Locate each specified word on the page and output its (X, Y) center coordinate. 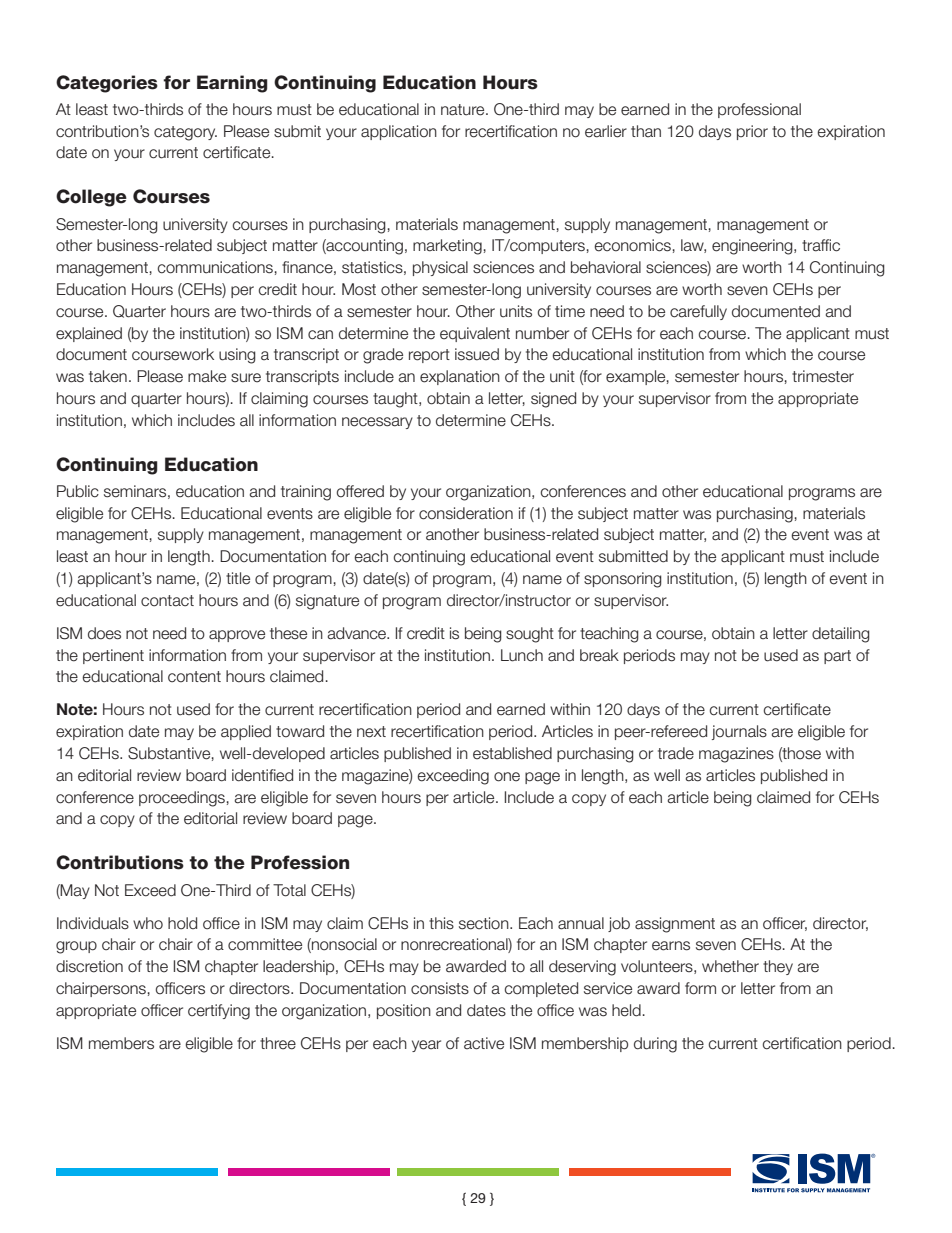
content (194, 677)
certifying (219, 1012)
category (185, 133)
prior (752, 132)
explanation (460, 377)
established (512, 753)
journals (739, 732)
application (399, 132)
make (207, 376)
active (484, 1043)
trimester (823, 376)
